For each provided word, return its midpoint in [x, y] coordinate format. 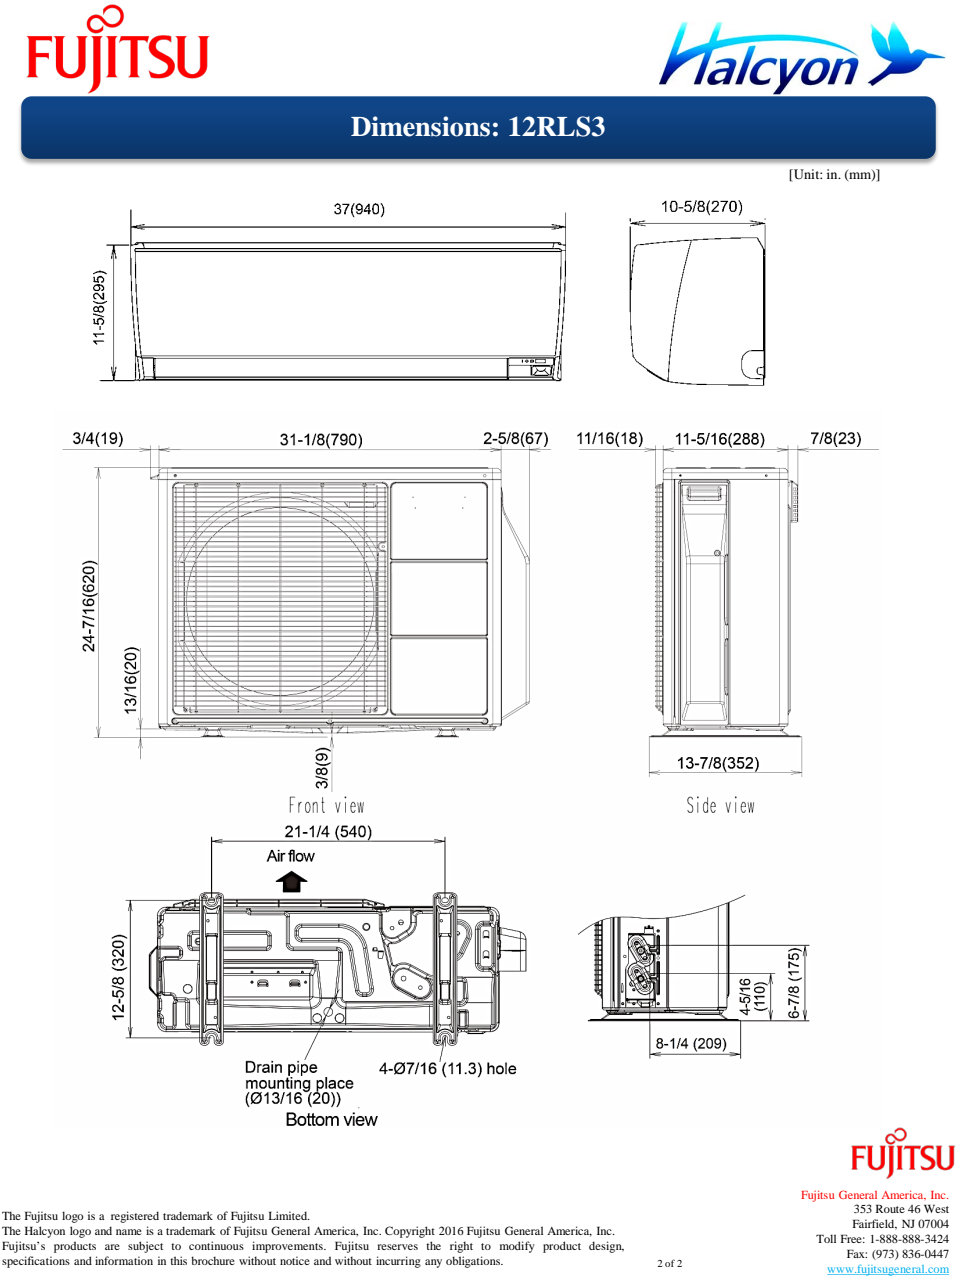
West [936, 1208]
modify [517, 1247]
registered [135, 1217]
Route [890, 1208]
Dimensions [420, 126]
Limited [289, 1215]
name [129, 1232]
